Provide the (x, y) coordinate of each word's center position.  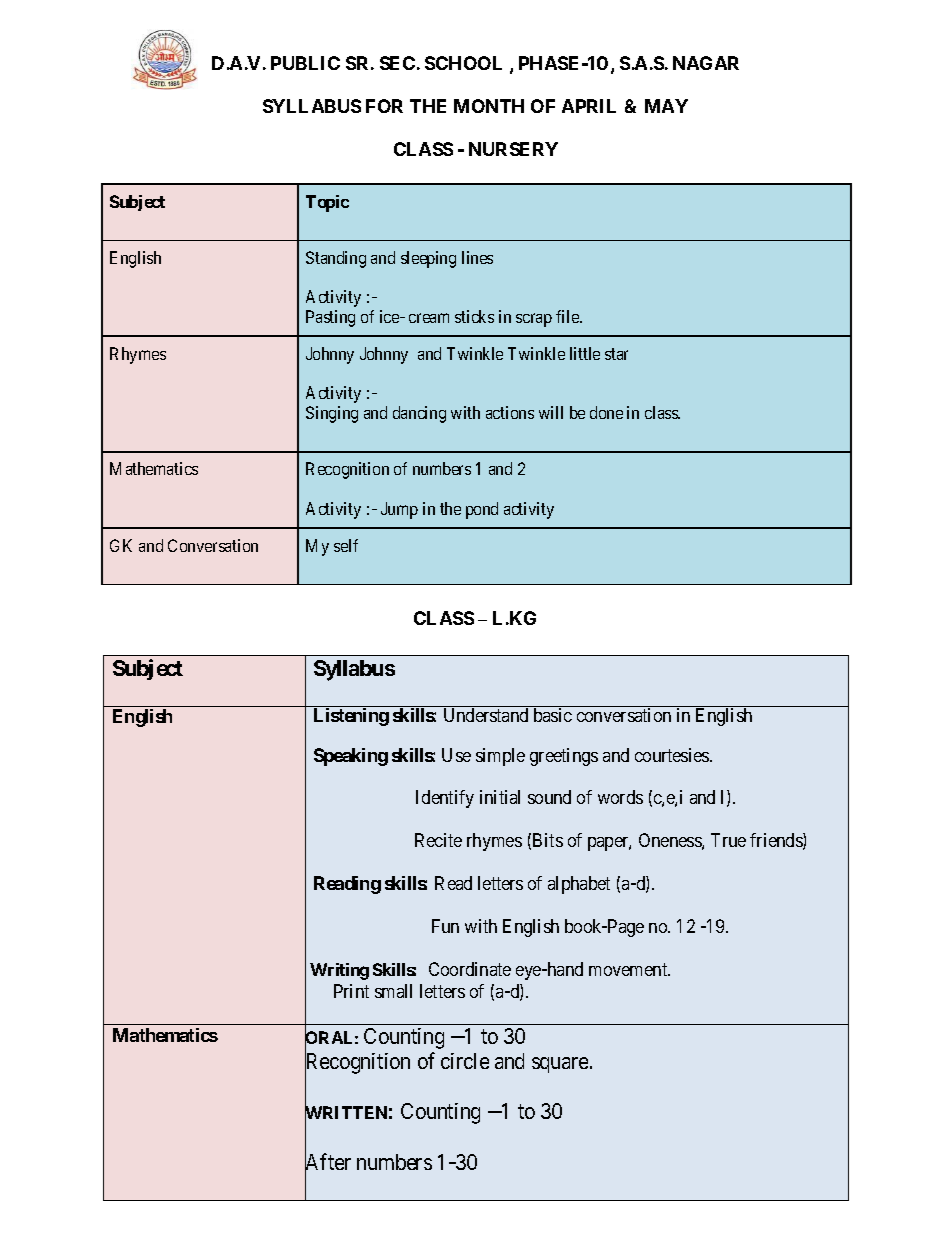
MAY (666, 106)
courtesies (673, 755)
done (606, 412)
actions (510, 412)
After (328, 1163)
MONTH (489, 106)
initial (500, 797)
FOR (384, 106)
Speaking (351, 757)
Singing (332, 414)
